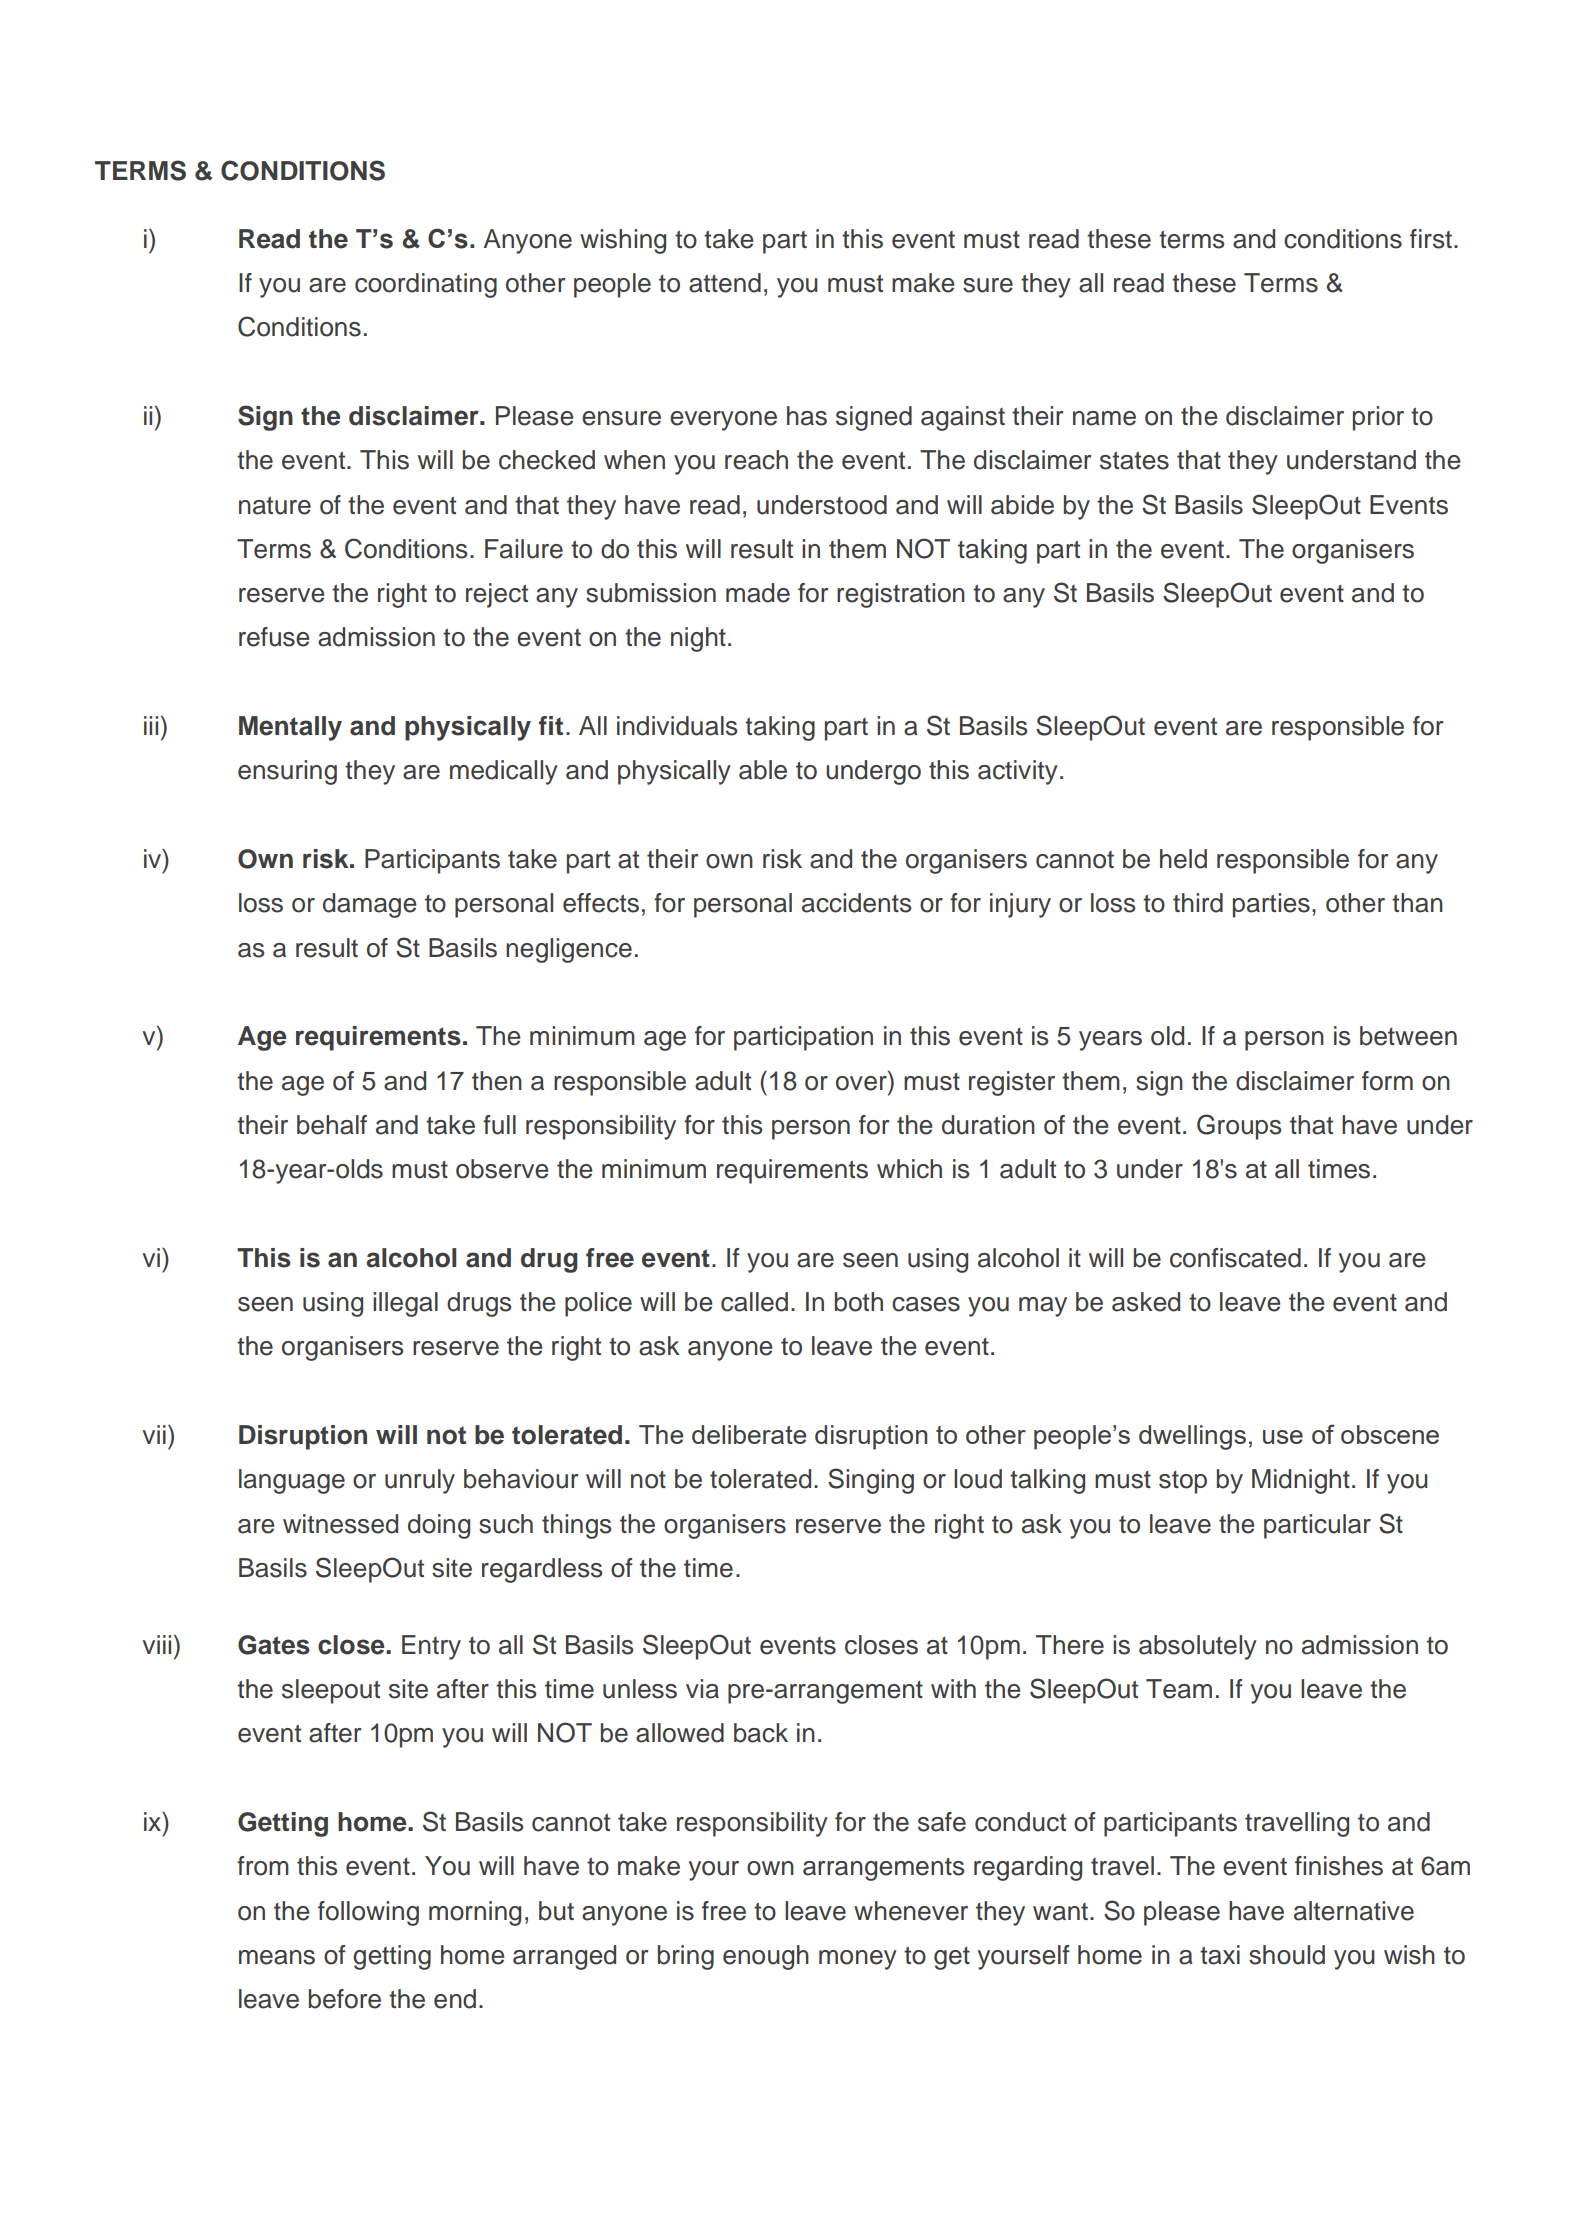 The height and width of the screenshot is (2220, 1570). Describe the element at coordinates (370, 905) in the screenshot. I see `damage` at that location.
